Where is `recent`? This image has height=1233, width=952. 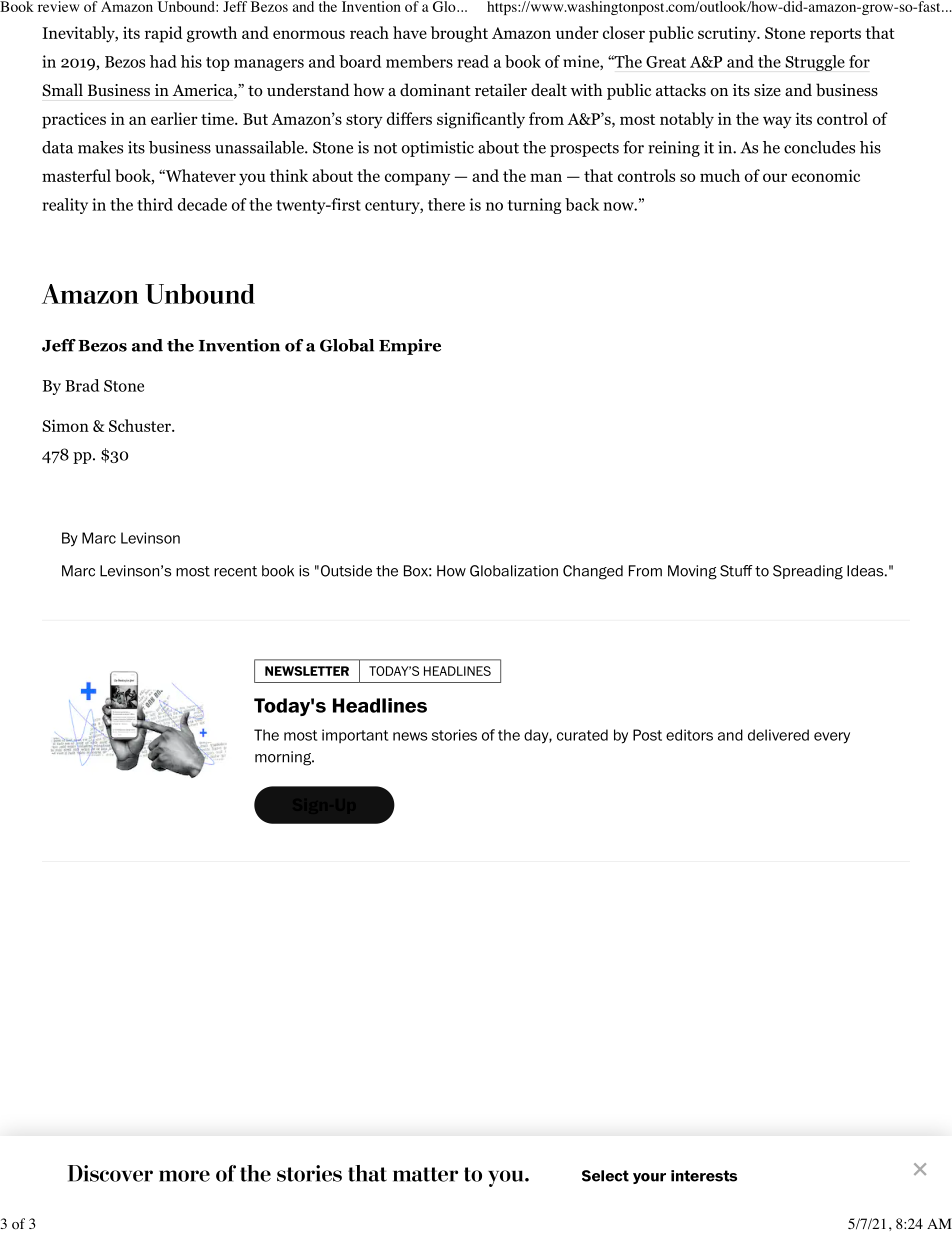 recent is located at coordinates (235, 571).
